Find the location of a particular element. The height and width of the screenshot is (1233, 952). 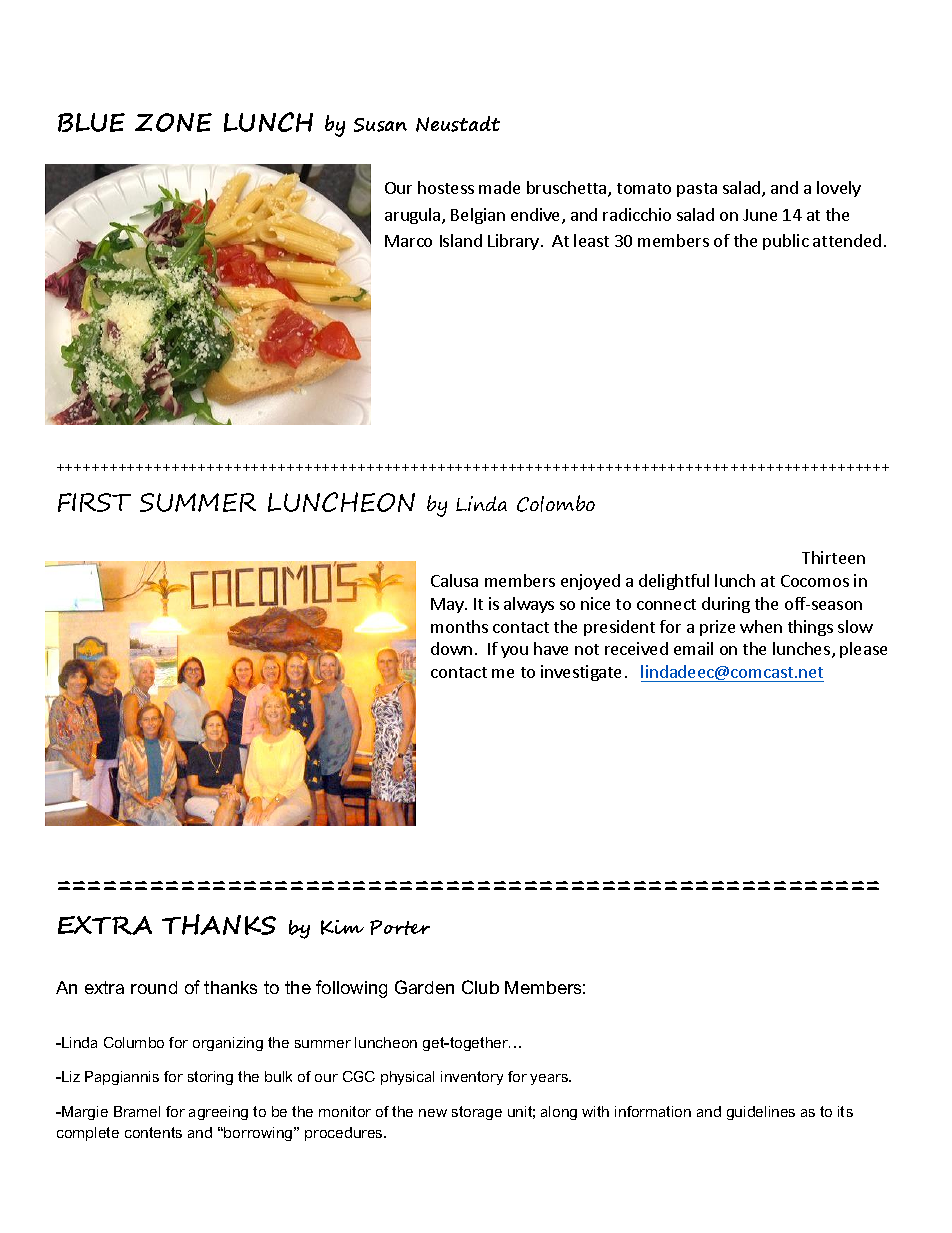

months is located at coordinates (459, 626).
